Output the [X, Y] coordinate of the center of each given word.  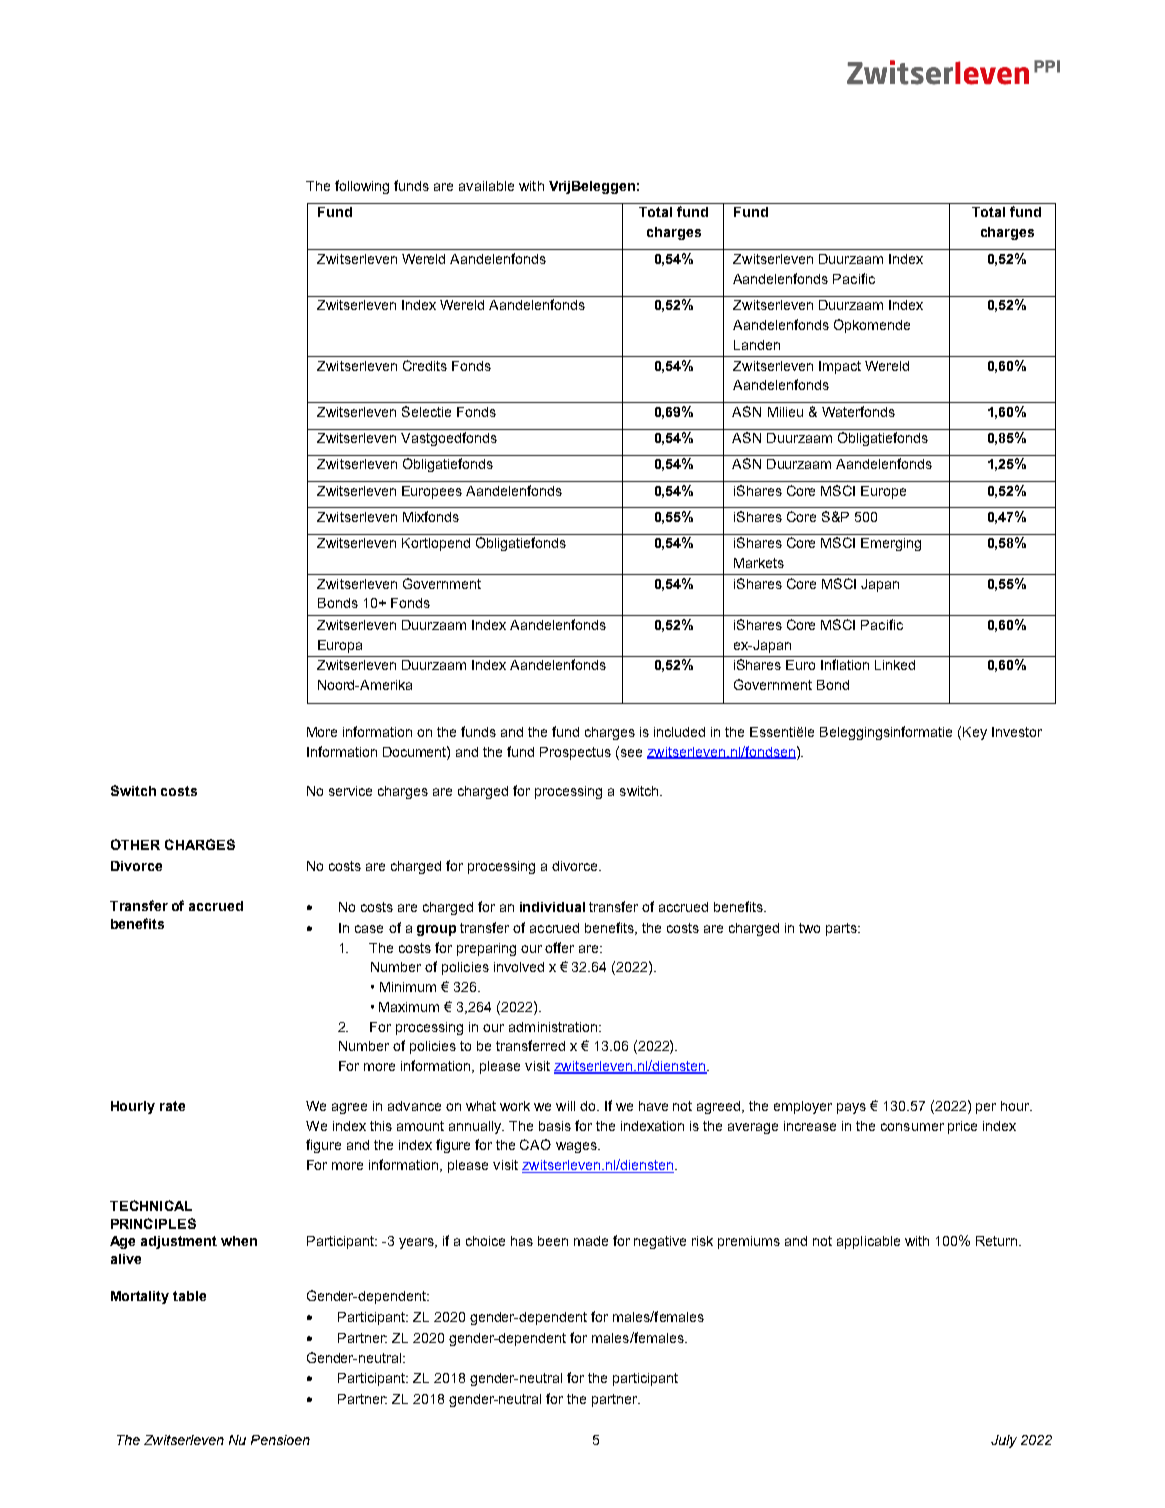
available [486, 186]
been [553, 1241]
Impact [840, 367]
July [1004, 1441]
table [189, 1296]
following [362, 187]
